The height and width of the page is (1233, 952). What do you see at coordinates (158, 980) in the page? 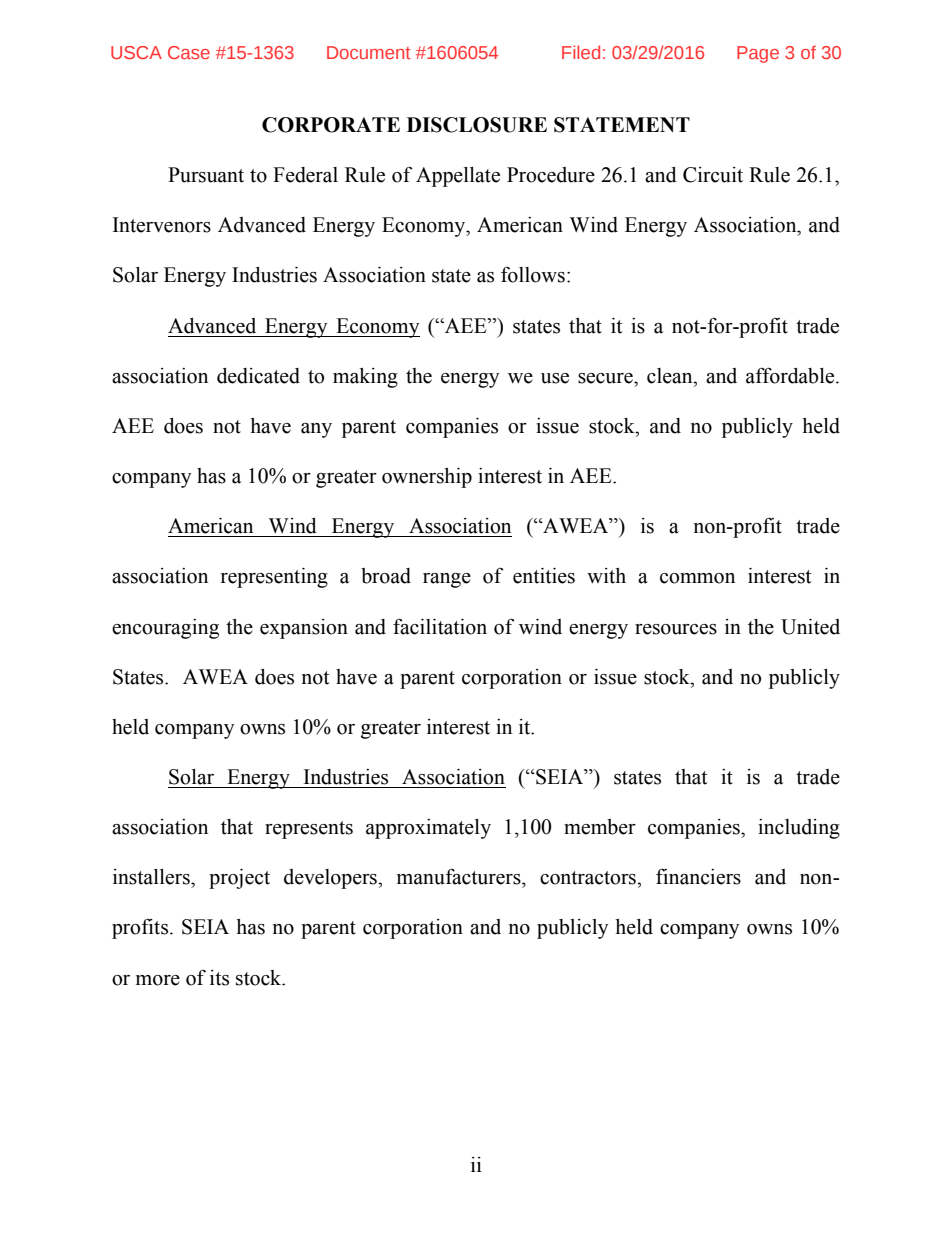
I see `more` at bounding box center [158, 980].
